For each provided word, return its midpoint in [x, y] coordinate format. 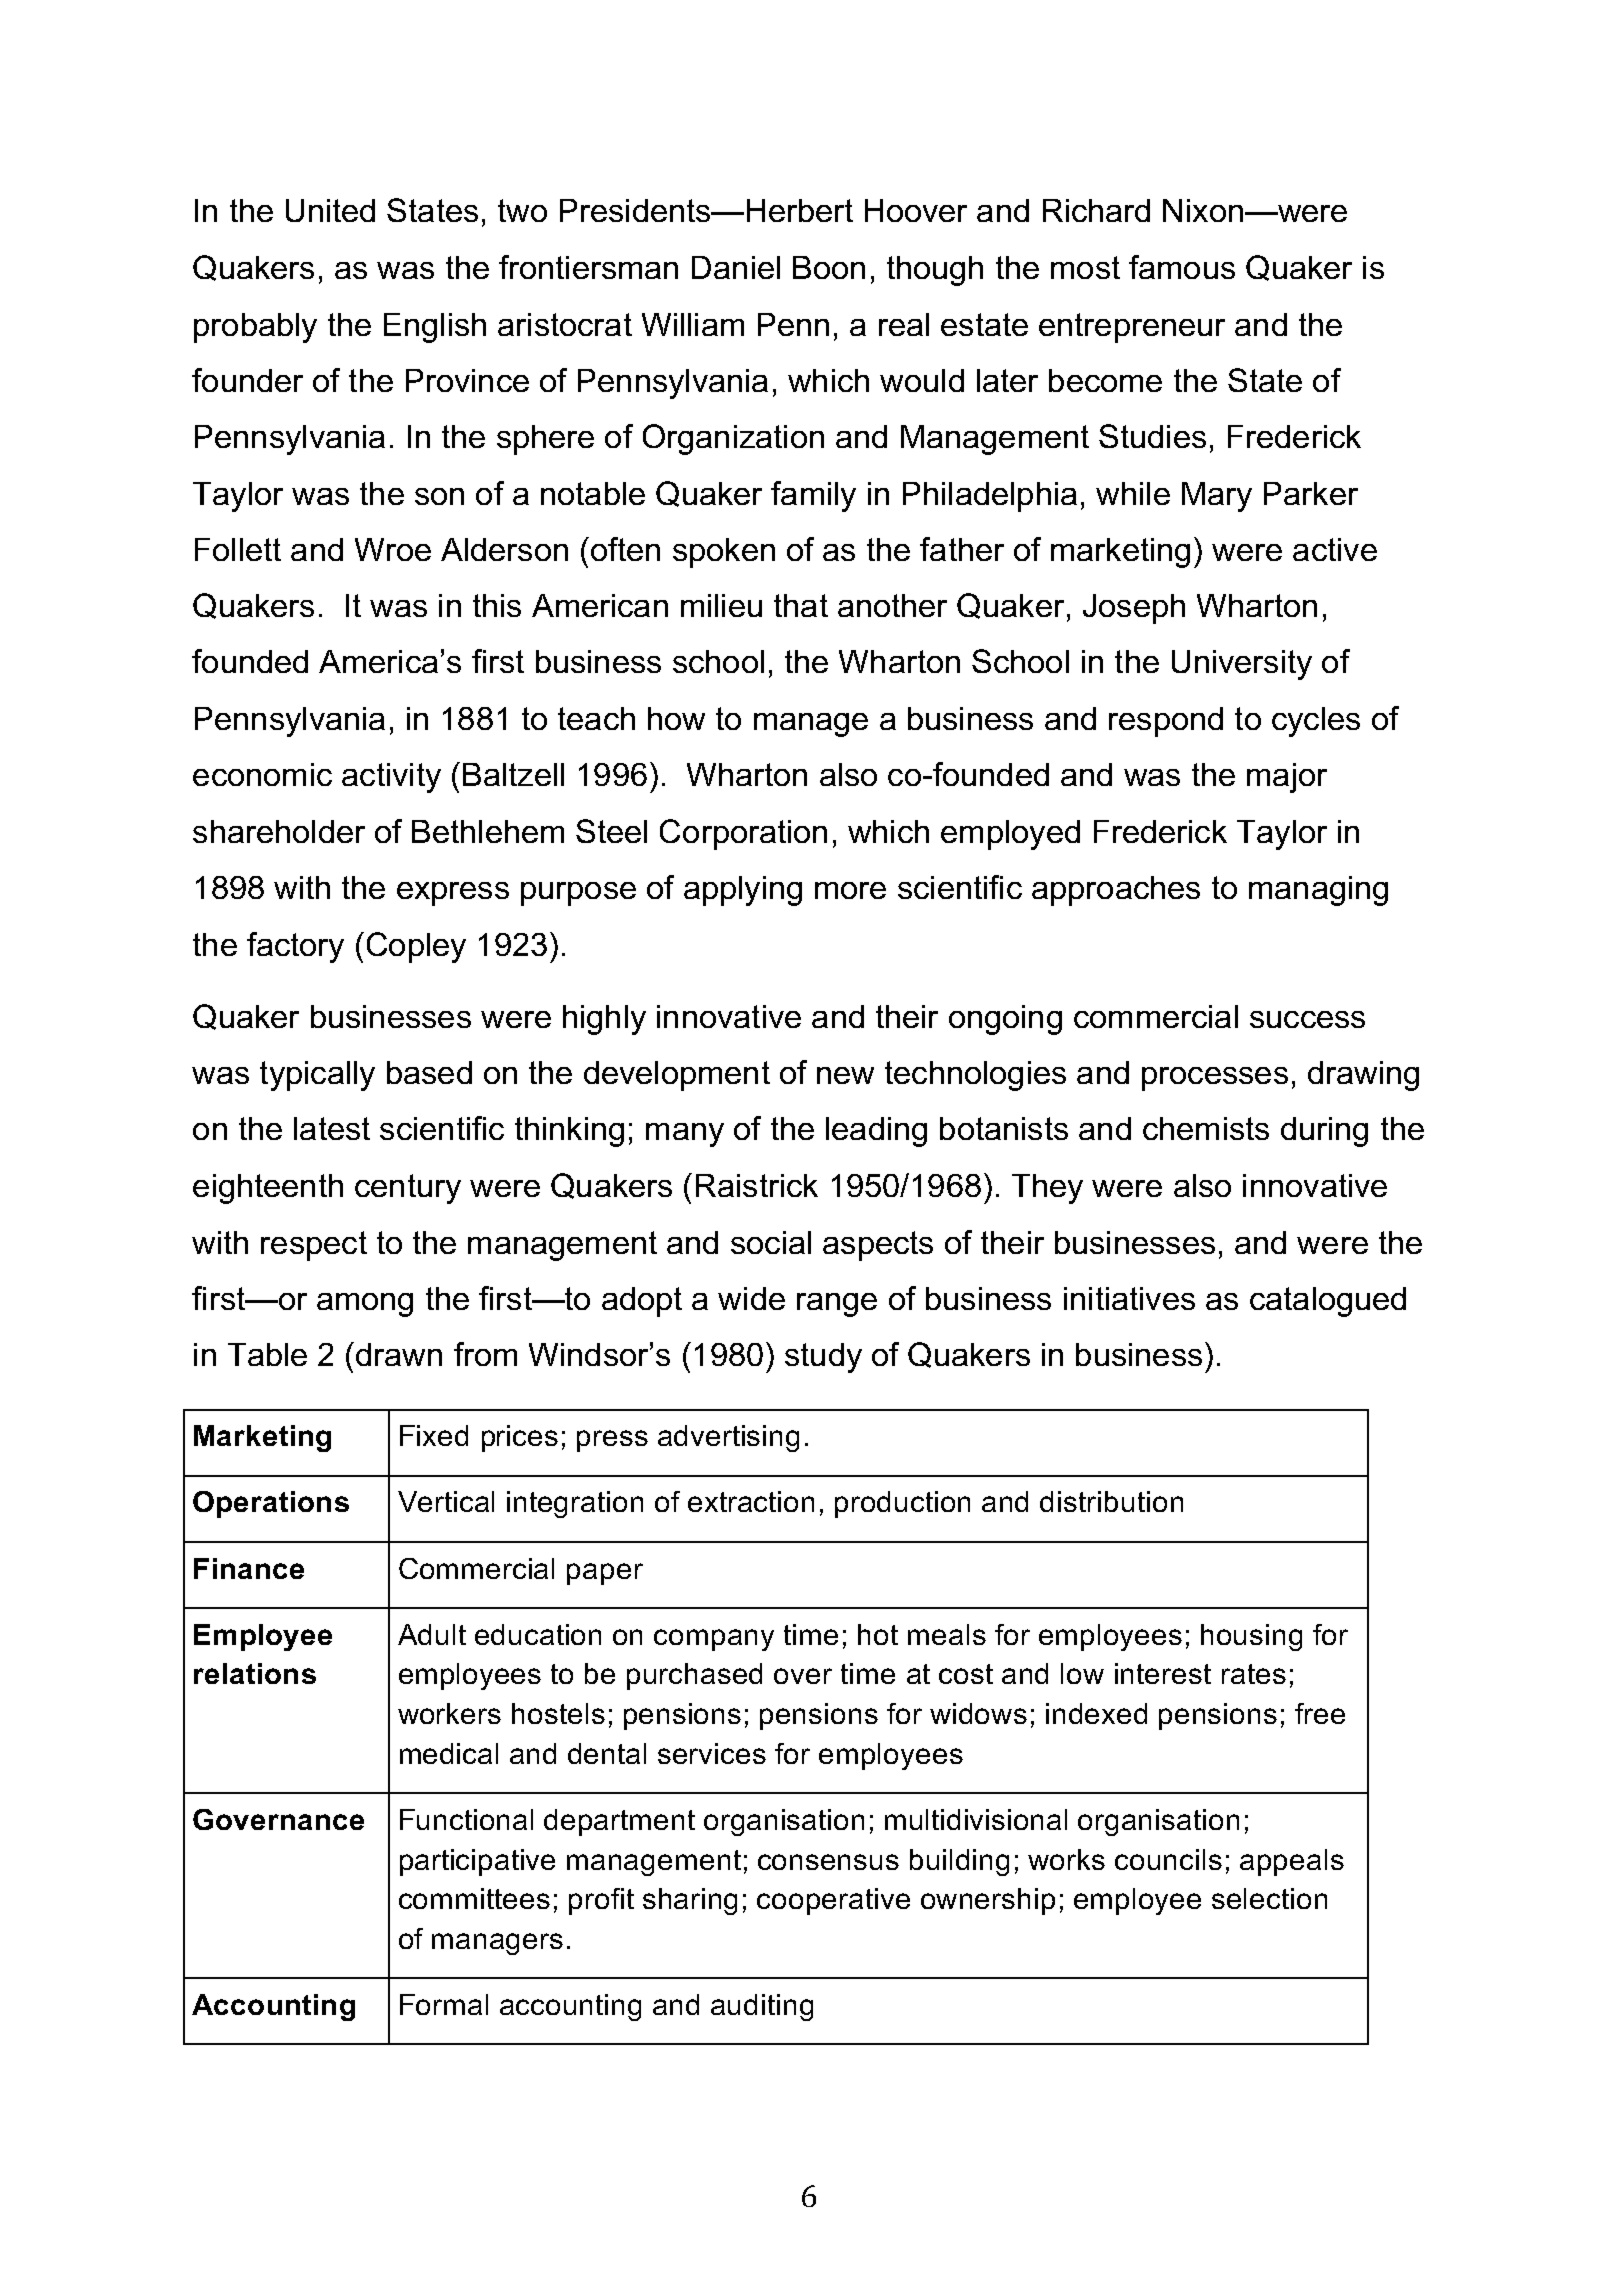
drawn [399, 1354]
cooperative [833, 1901]
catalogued [1328, 1302]
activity [391, 778]
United [330, 210]
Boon [829, 267]
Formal [444, 2004]
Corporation [743, 834]
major [1287, 778]
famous [1182, 267]
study [823, 1358]
